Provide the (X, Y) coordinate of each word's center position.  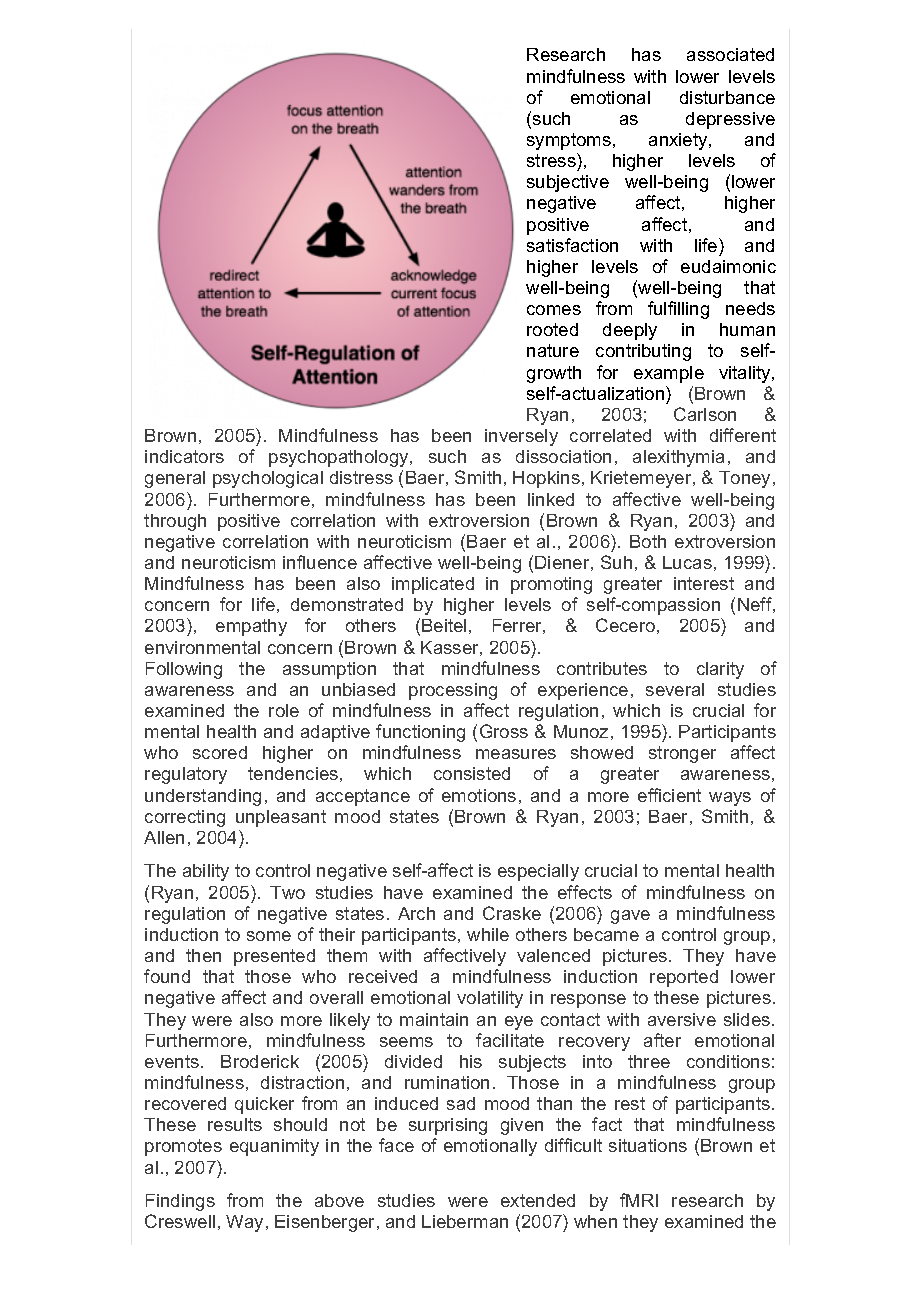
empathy (251, 627)
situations (648, 1145)
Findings (180, 1202)
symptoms (569, 141)
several (675, 689)
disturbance (727, 97)
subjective (568, 183)
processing (453, 691)
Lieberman (465, 1221)
